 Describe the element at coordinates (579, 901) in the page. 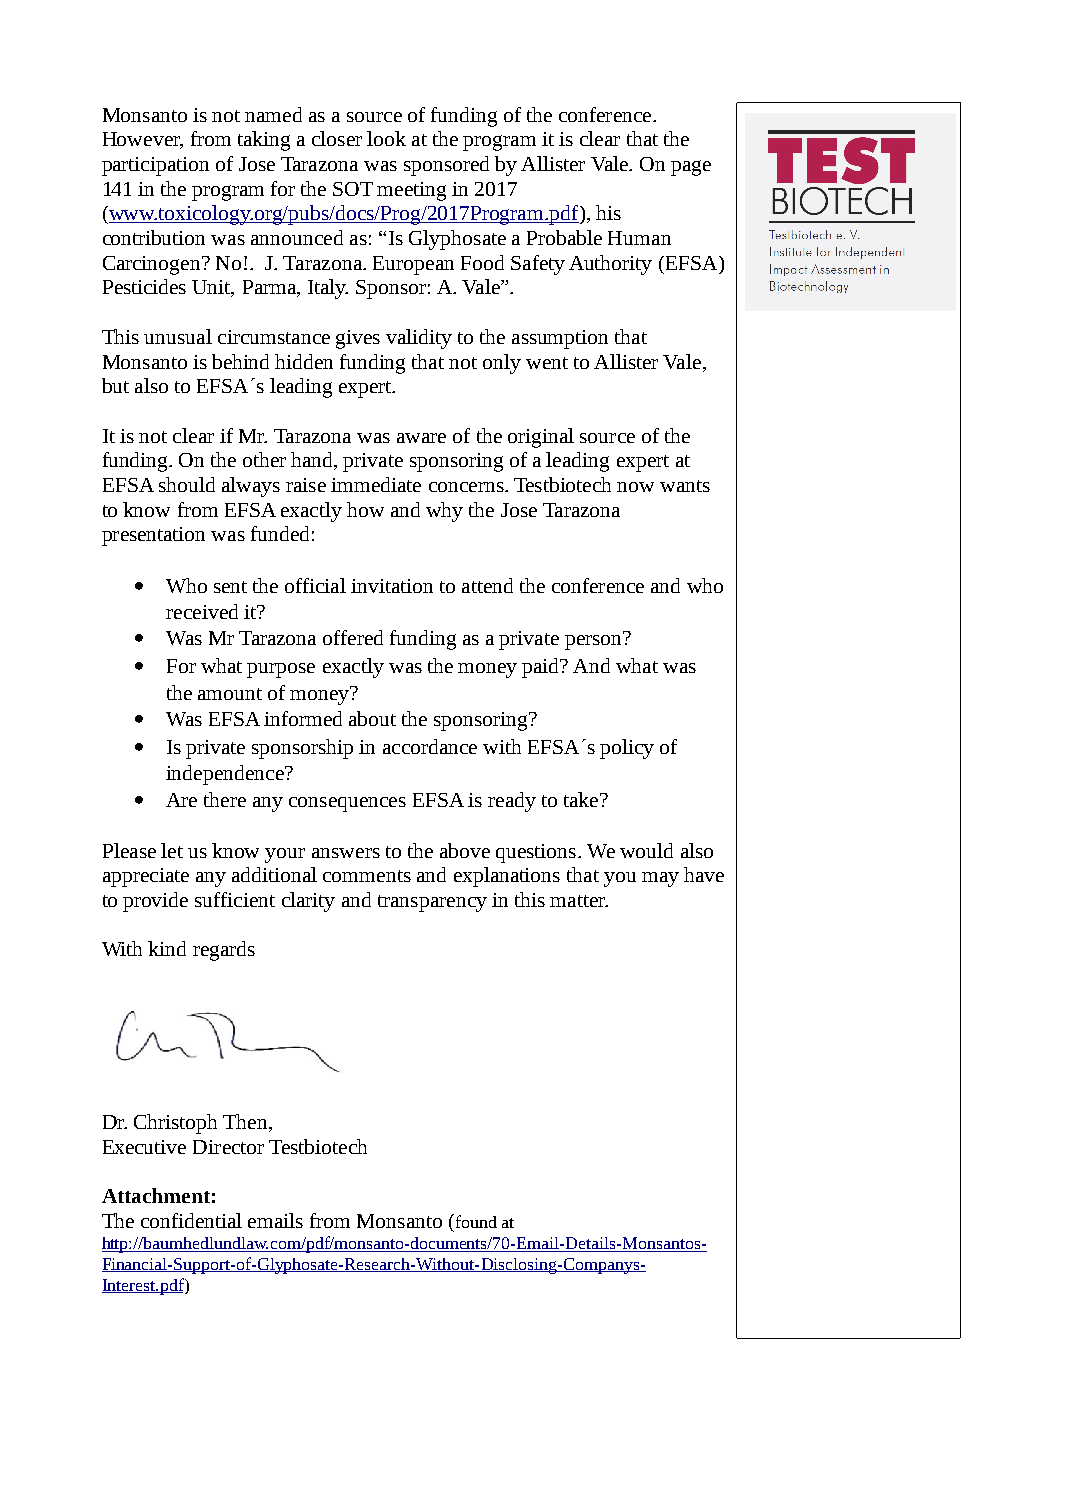

I see `matter` at that location.
